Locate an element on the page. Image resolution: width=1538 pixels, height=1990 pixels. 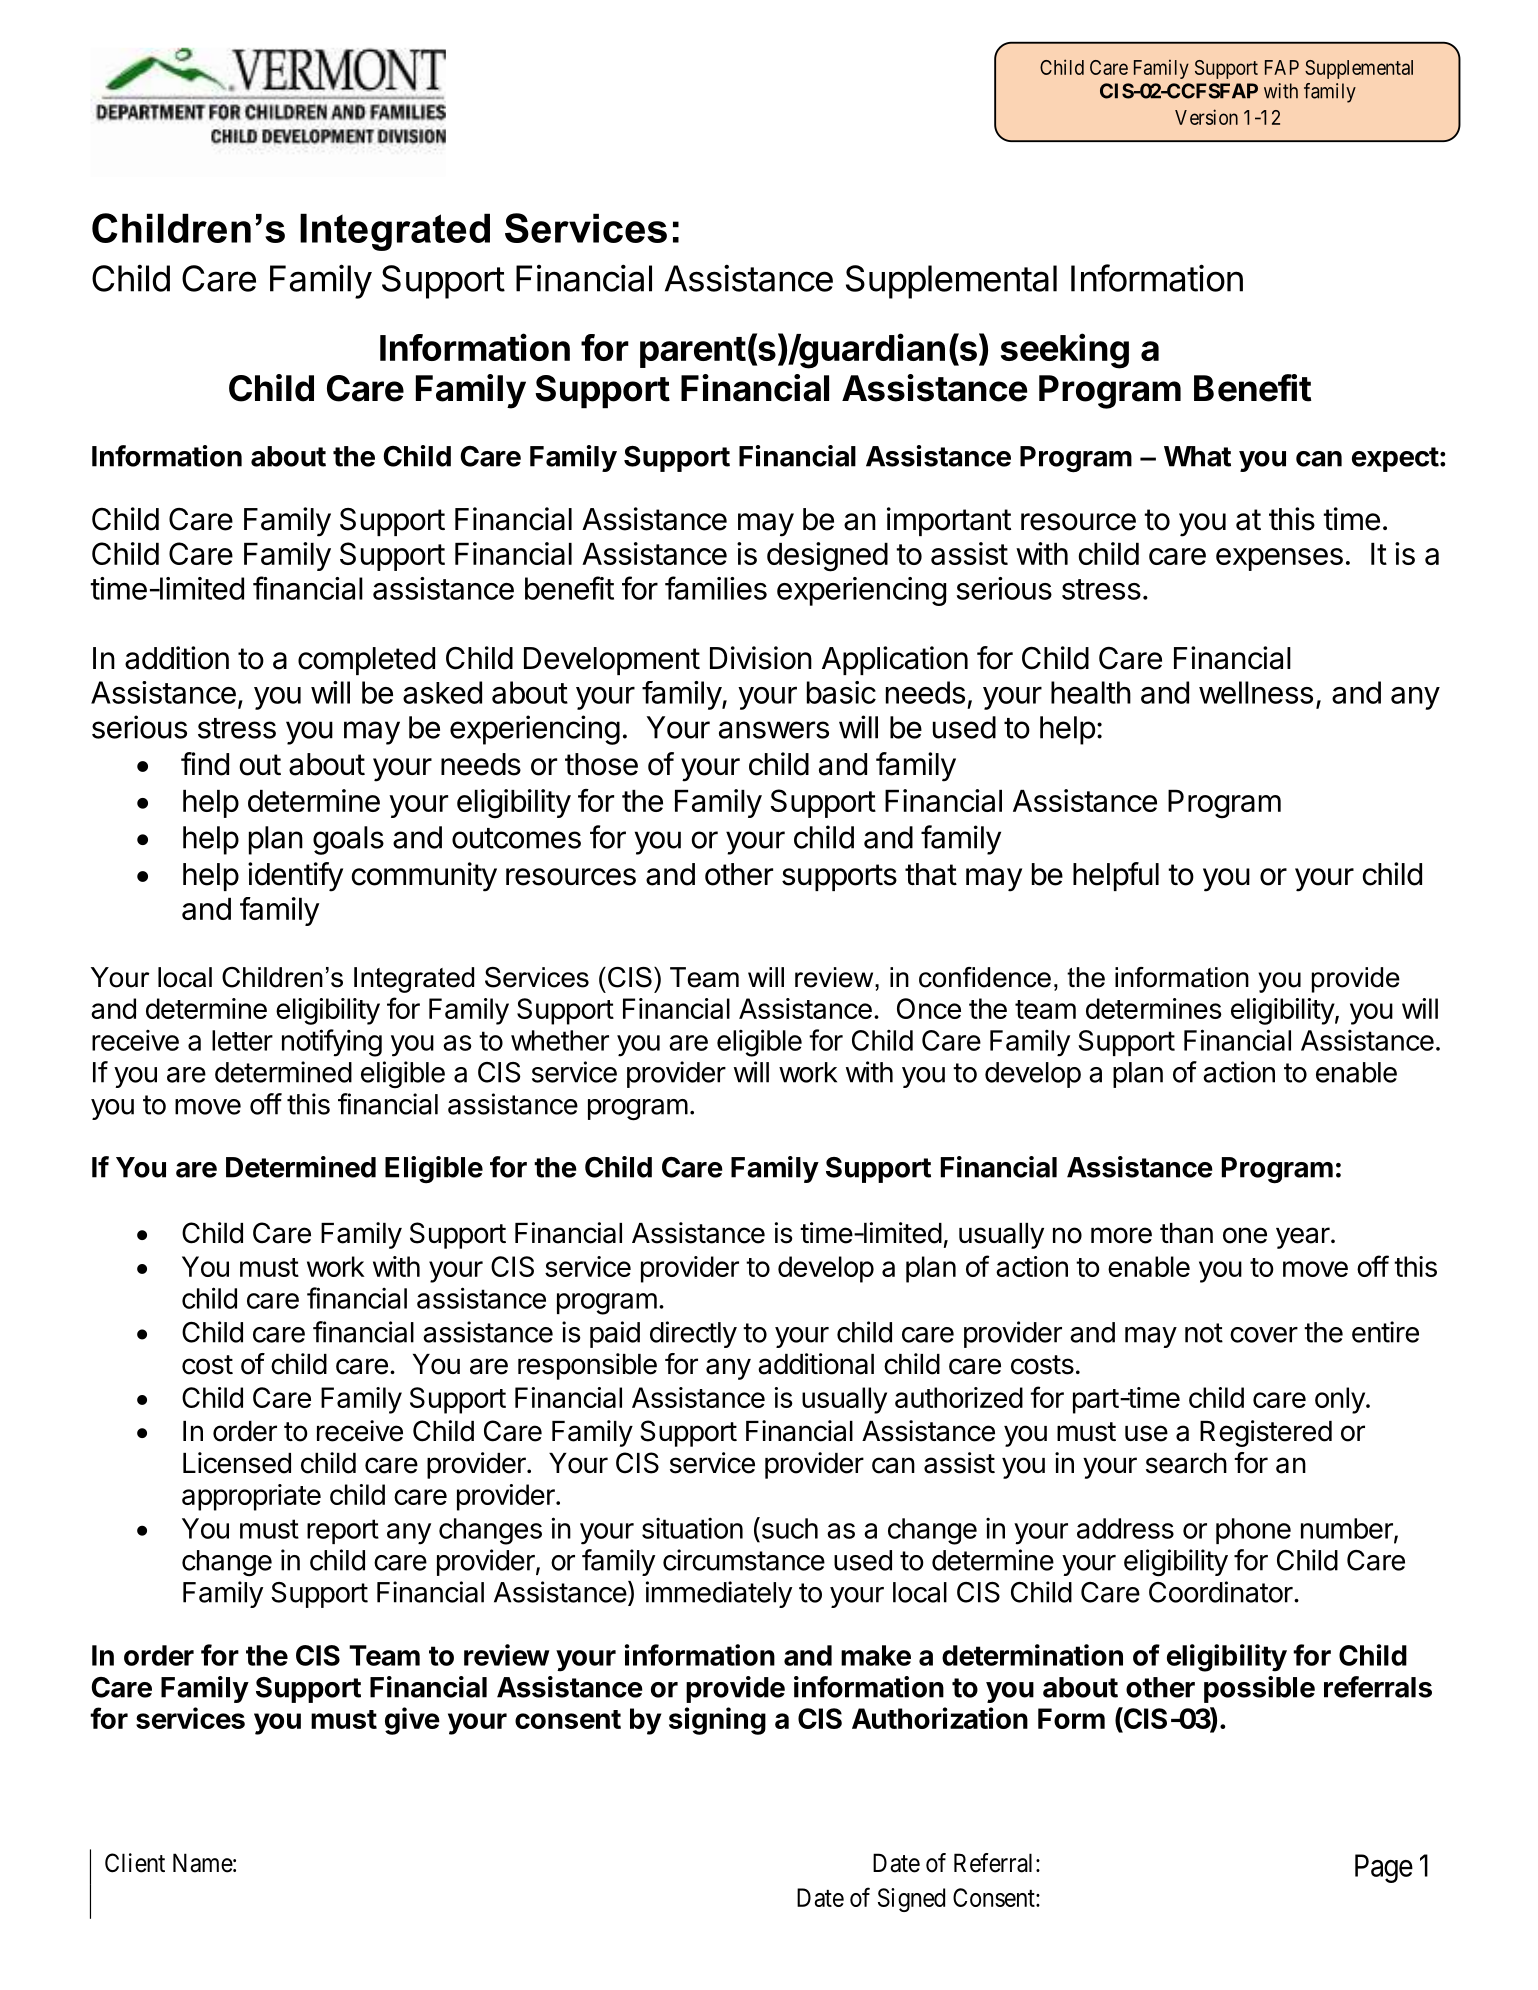
Licensed is located at coordinates (237, 1463).
